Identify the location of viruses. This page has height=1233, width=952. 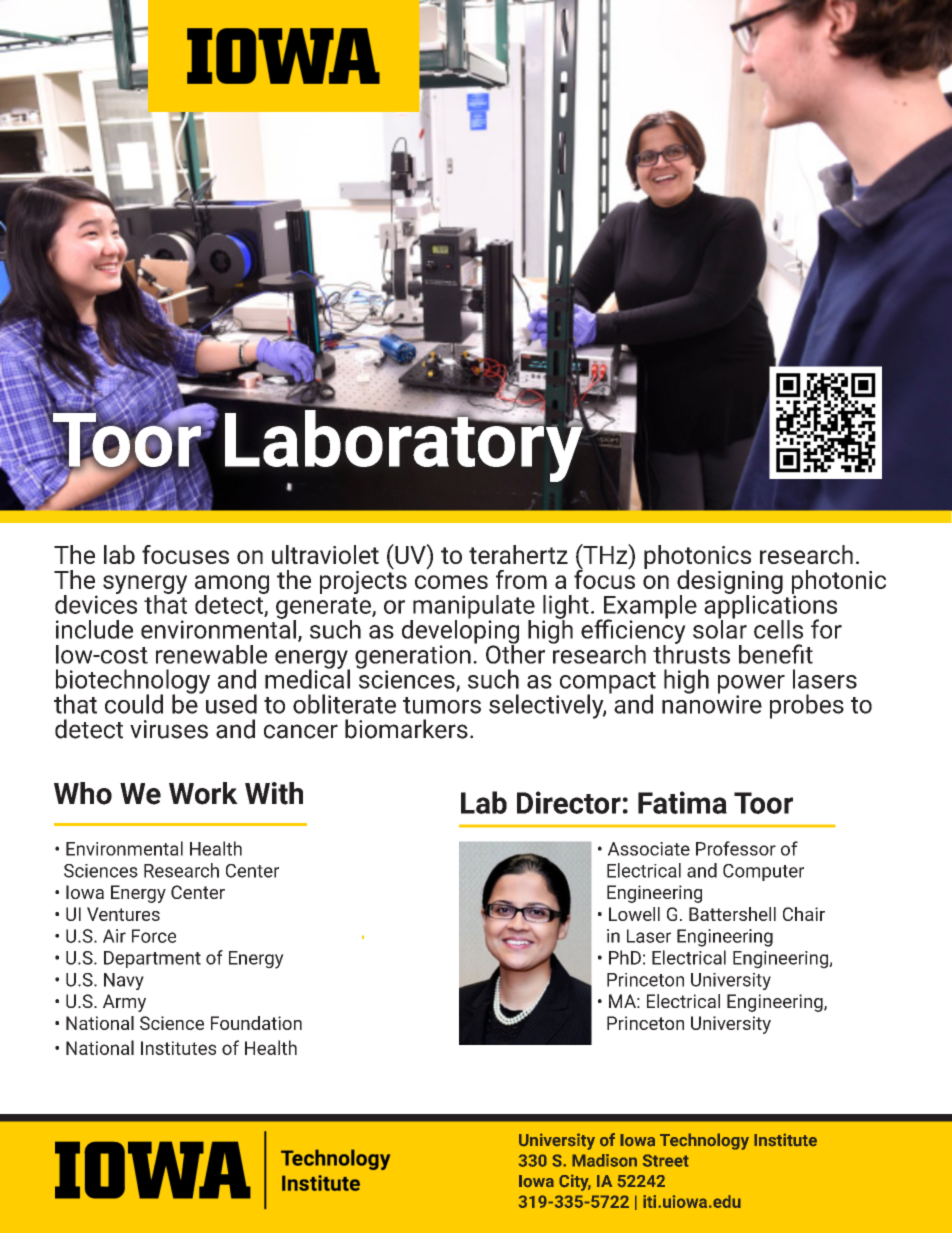
(169, 729).
